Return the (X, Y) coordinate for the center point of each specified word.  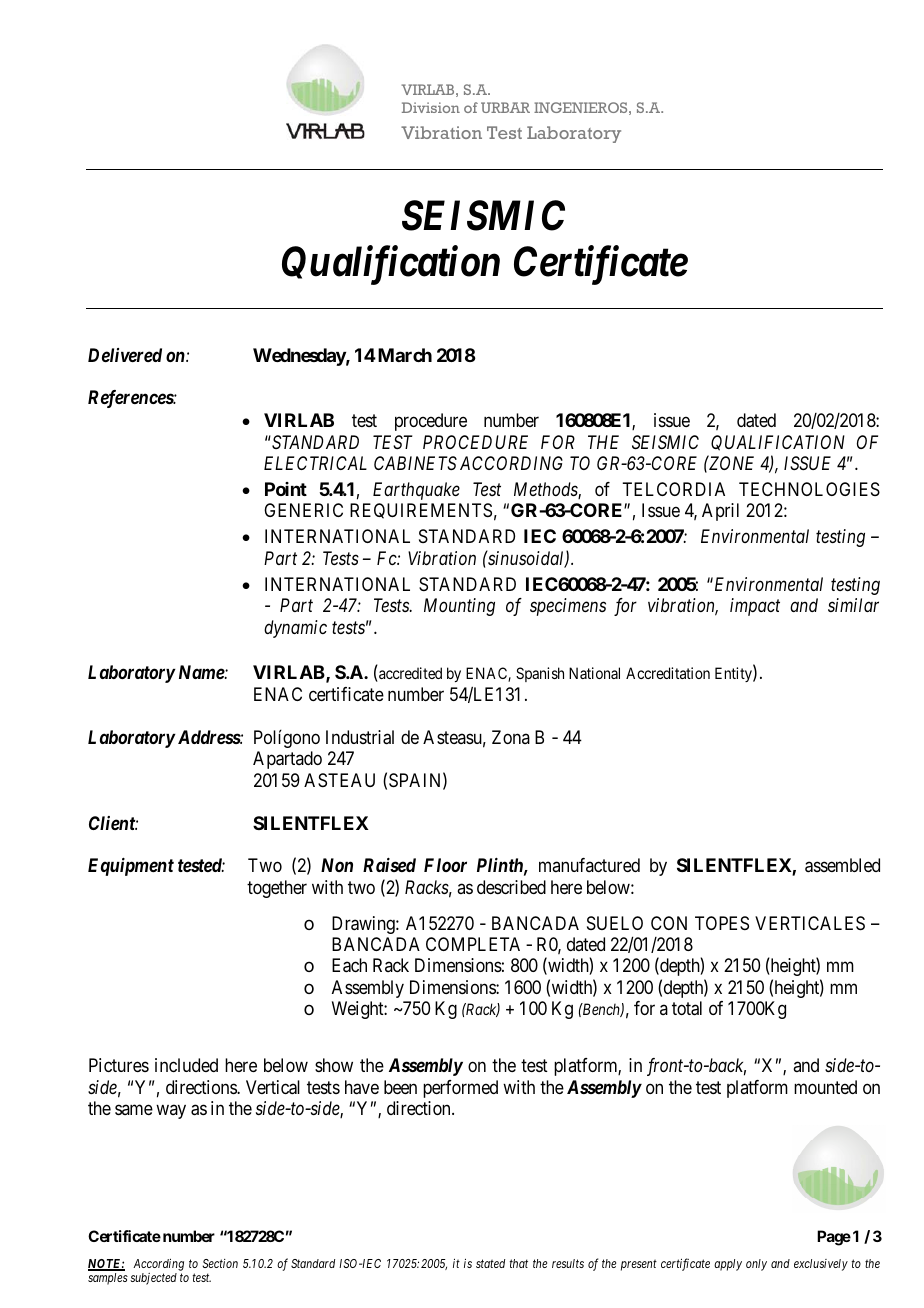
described (511, 887)
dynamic (295, 629)
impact (755, 607)
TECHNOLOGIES (809, 489)
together (277, 889)
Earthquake (416, 491)
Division (431, 107)
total (687, 1008)
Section (220, 1263)
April (720, 512)
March (403, 355)
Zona (511, 737)
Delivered (125, 355)
